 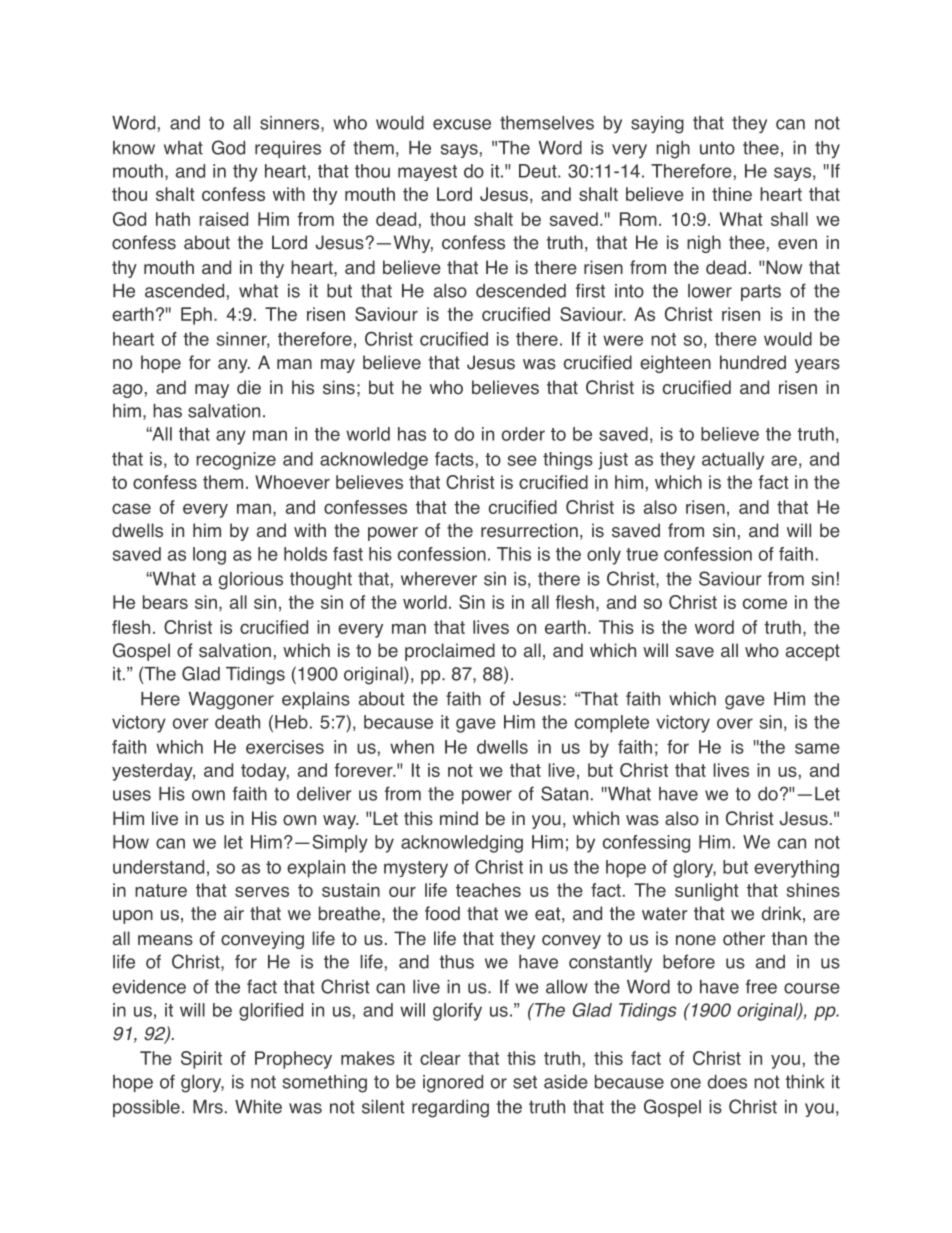 I want to click on long, so click(x=209, y=556).
